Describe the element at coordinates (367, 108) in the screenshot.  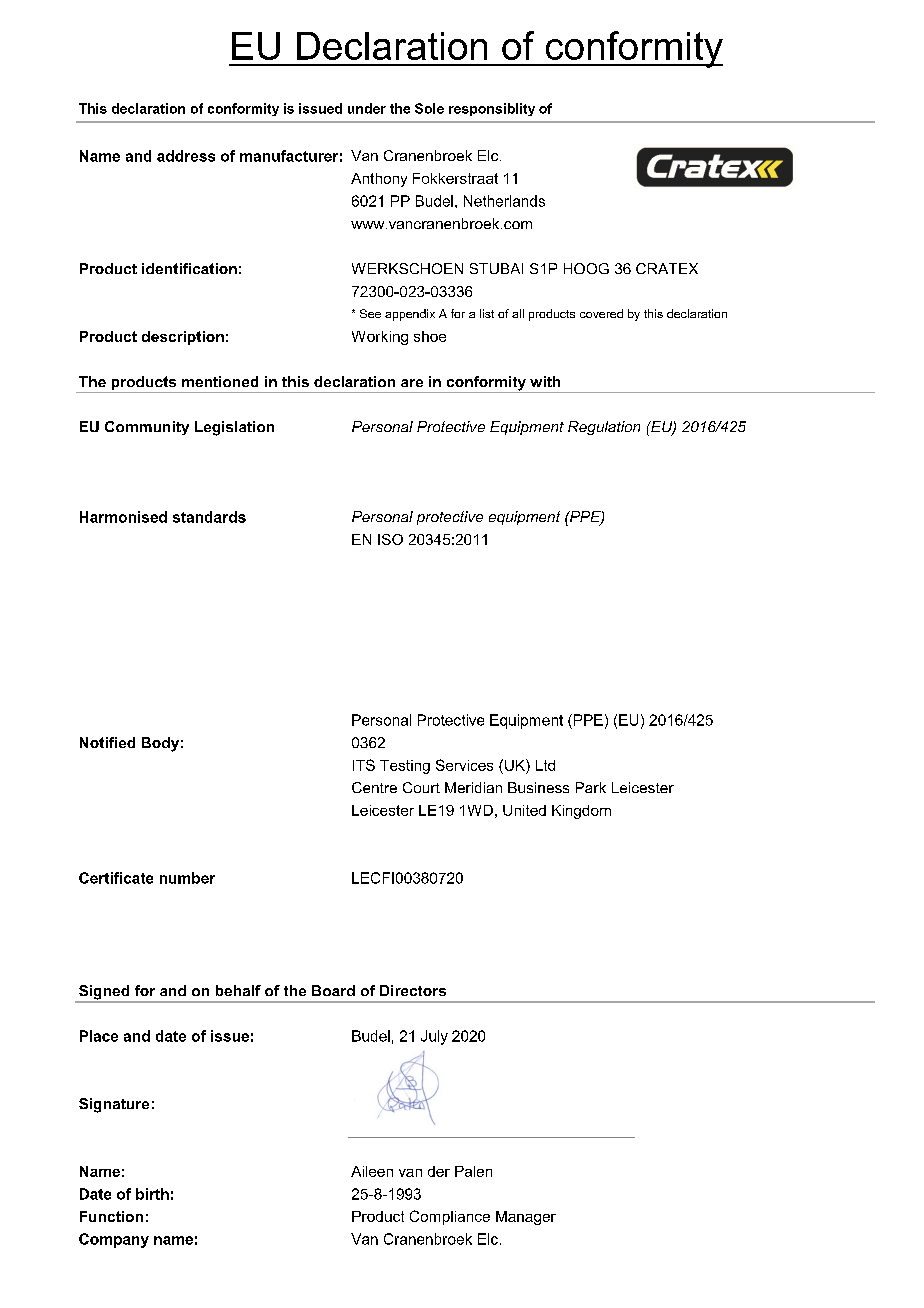
I see `under` at that location.
